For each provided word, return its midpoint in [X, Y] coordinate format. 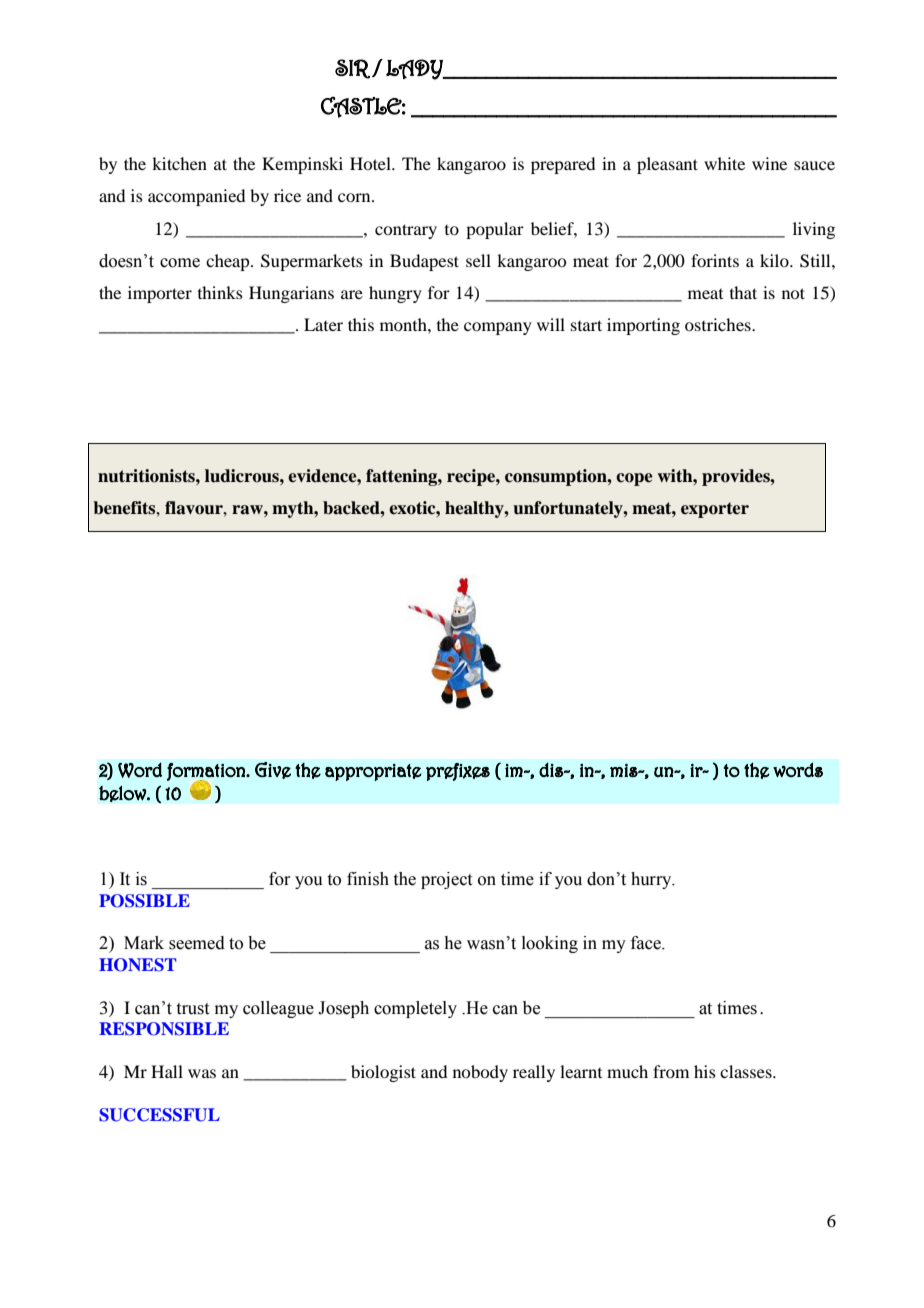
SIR [352, 69]
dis [552, 769]
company [498, 328]
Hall [167, 1071]
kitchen [179, 163]
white [724, 163]
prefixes [458, 772]
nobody [480, 1073]
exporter [715, 510]
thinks [220, 292]
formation [207, 773]
